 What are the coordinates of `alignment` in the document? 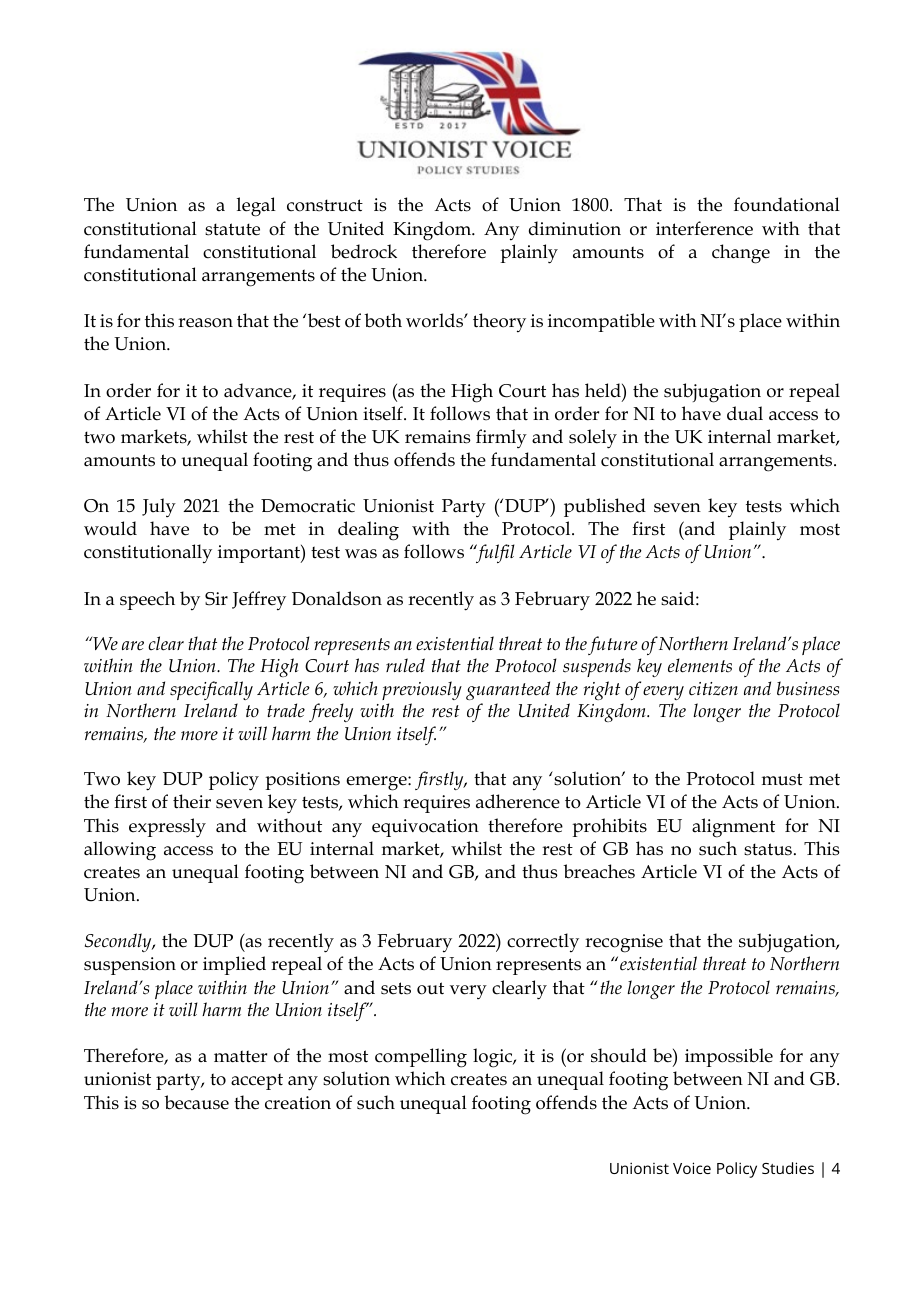 It's located at (733, 828).
